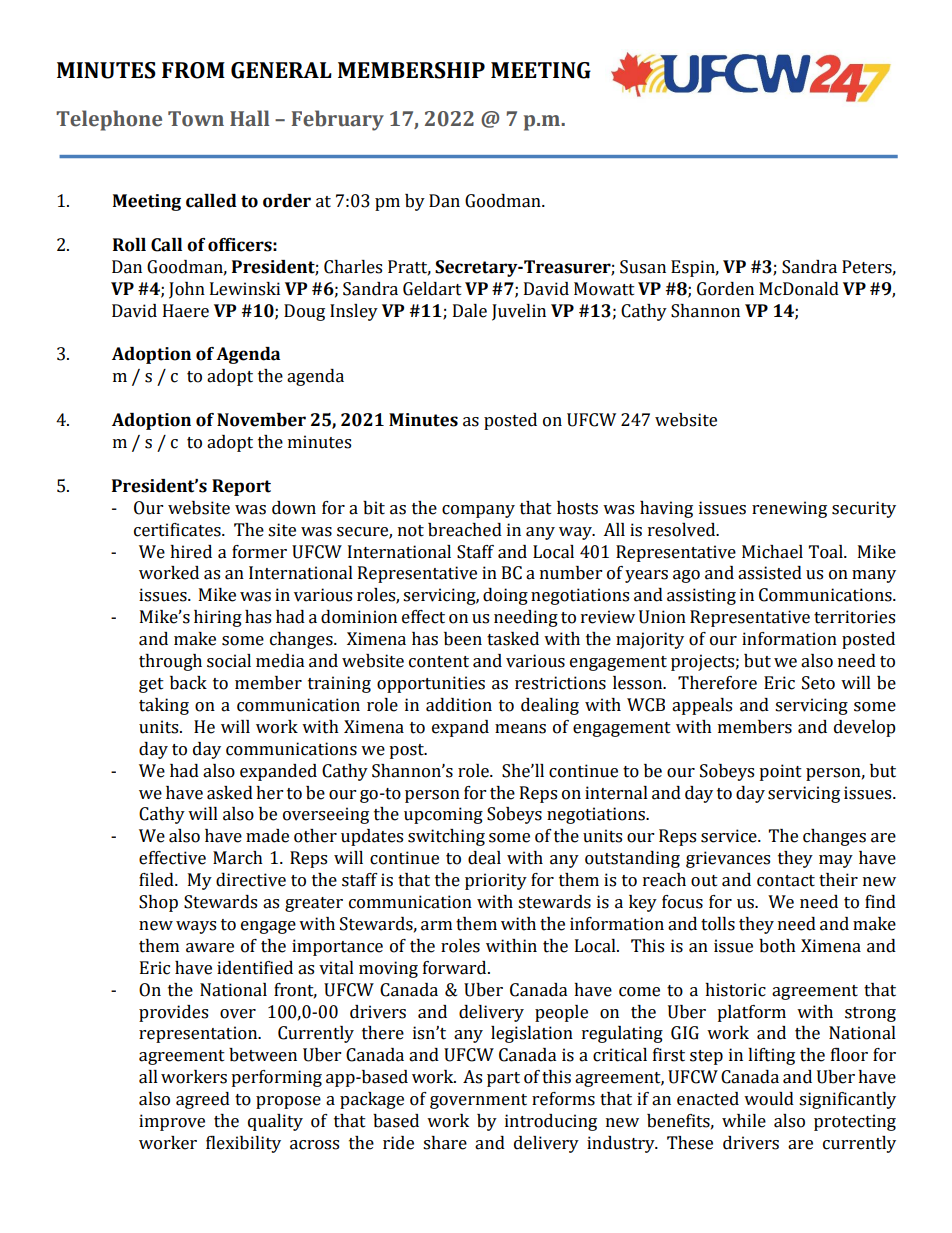 Image resolution: width=952 pixels, height=1233 pixels. What do you see at coordinates (203, 1100) in the screenshot?
I see `agreed` at bounding box center [203, 1100].
